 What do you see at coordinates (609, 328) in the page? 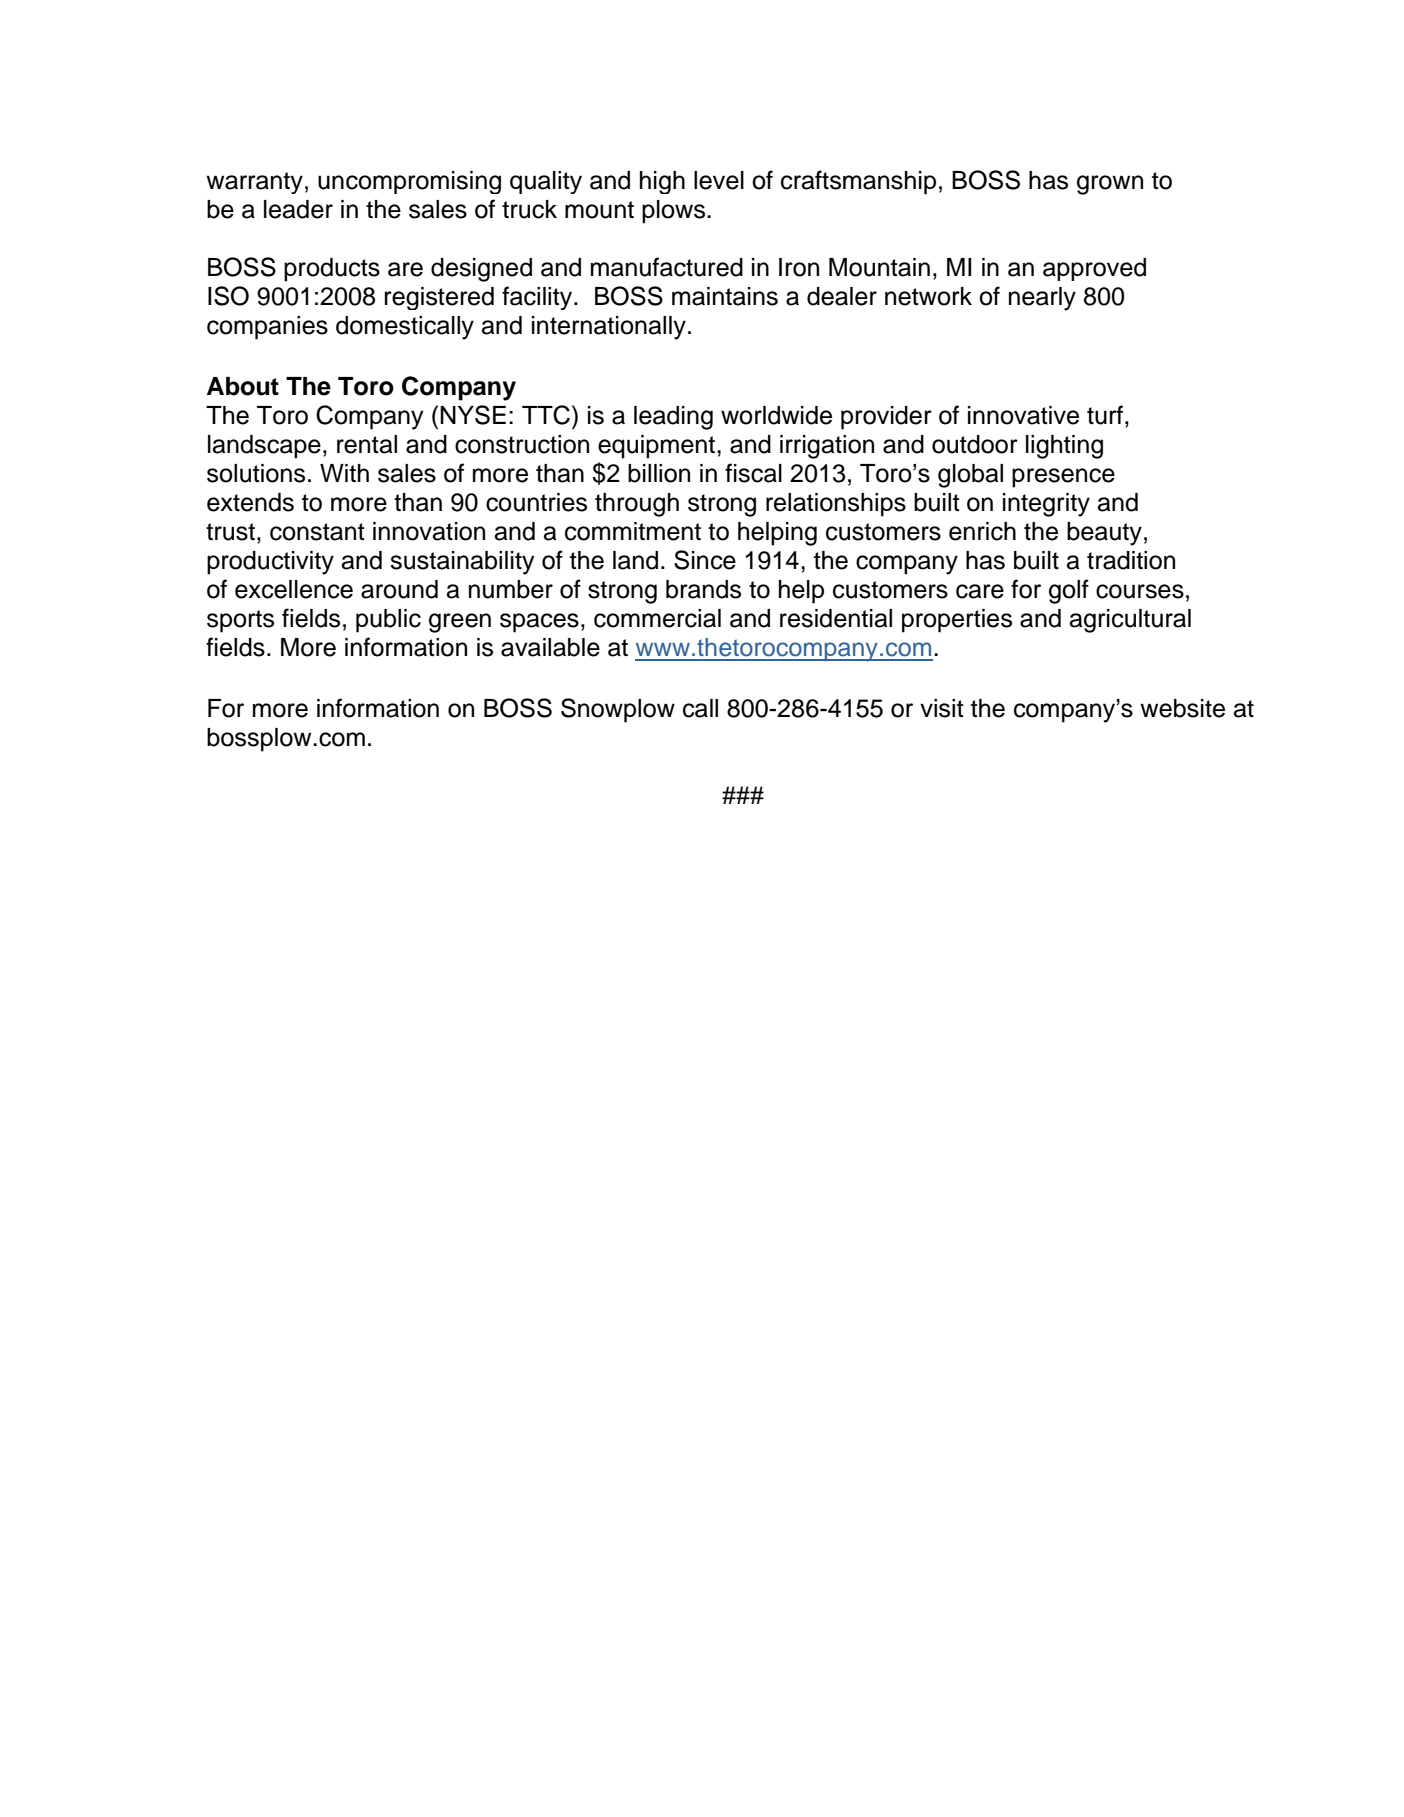
I see `internationally` at bounding box center [609, 328].
